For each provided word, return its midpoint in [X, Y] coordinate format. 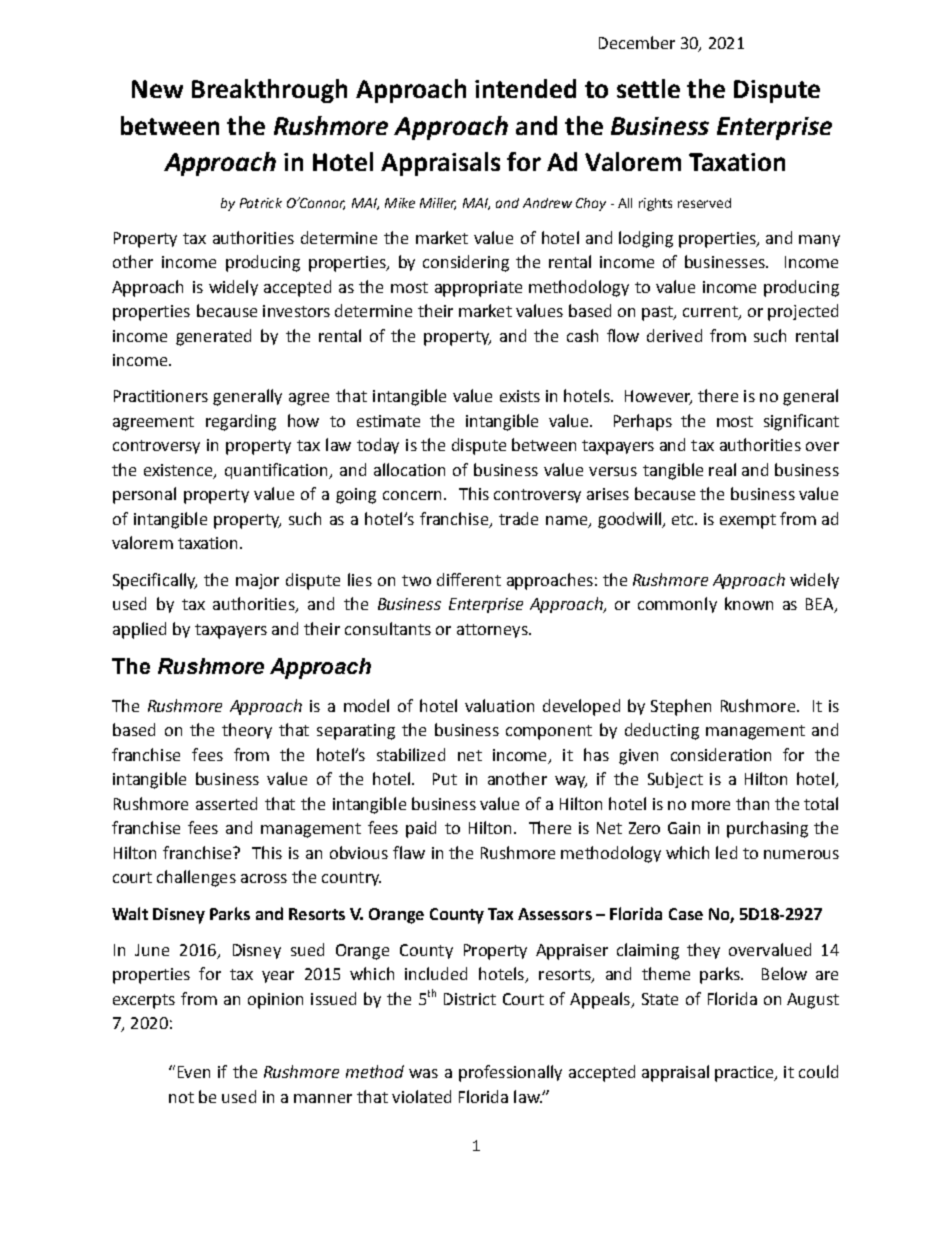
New [157, 89]
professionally [510, 1073]
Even [194, 1072]
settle [648, 88]
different [469, 579]
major [257, 581]
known [749, 603]
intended [525, 88]
